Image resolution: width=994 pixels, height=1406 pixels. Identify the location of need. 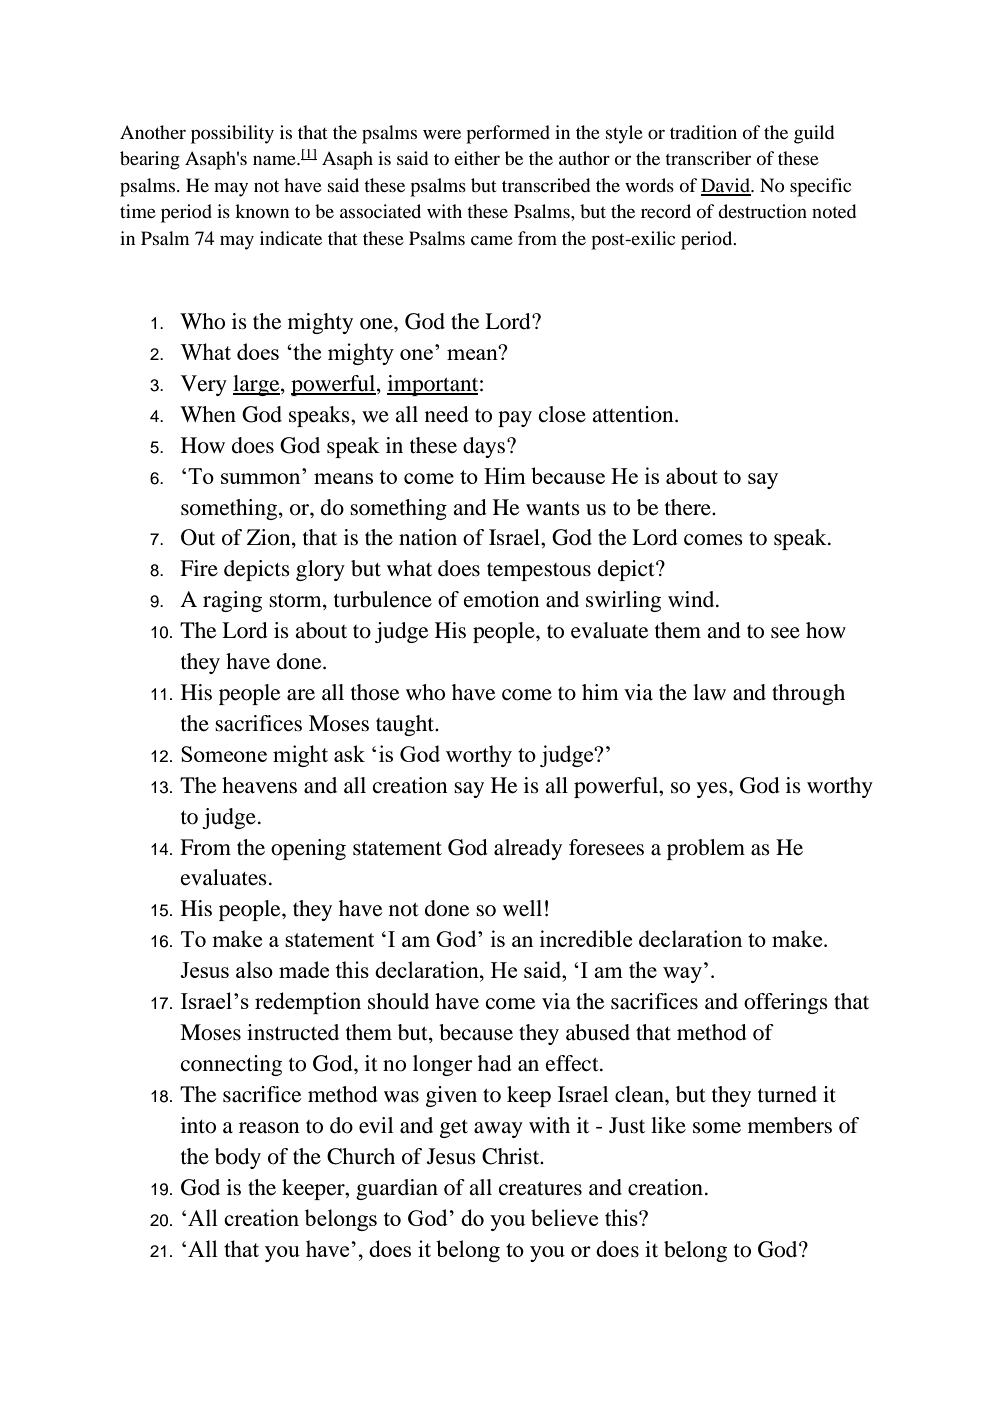
(447, 414).
